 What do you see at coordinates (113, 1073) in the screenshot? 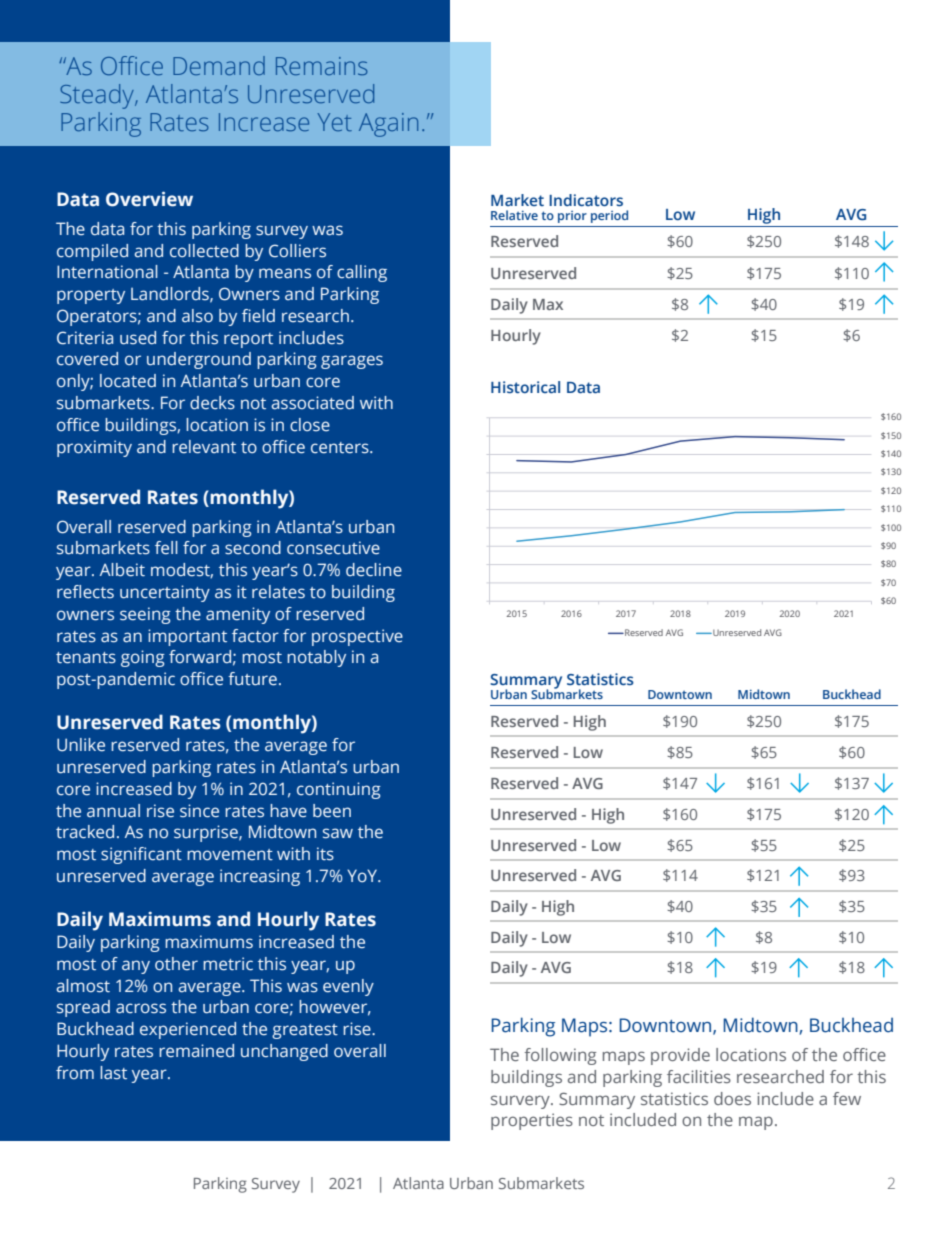
I see `last` at bounding box center [113, 1073].
